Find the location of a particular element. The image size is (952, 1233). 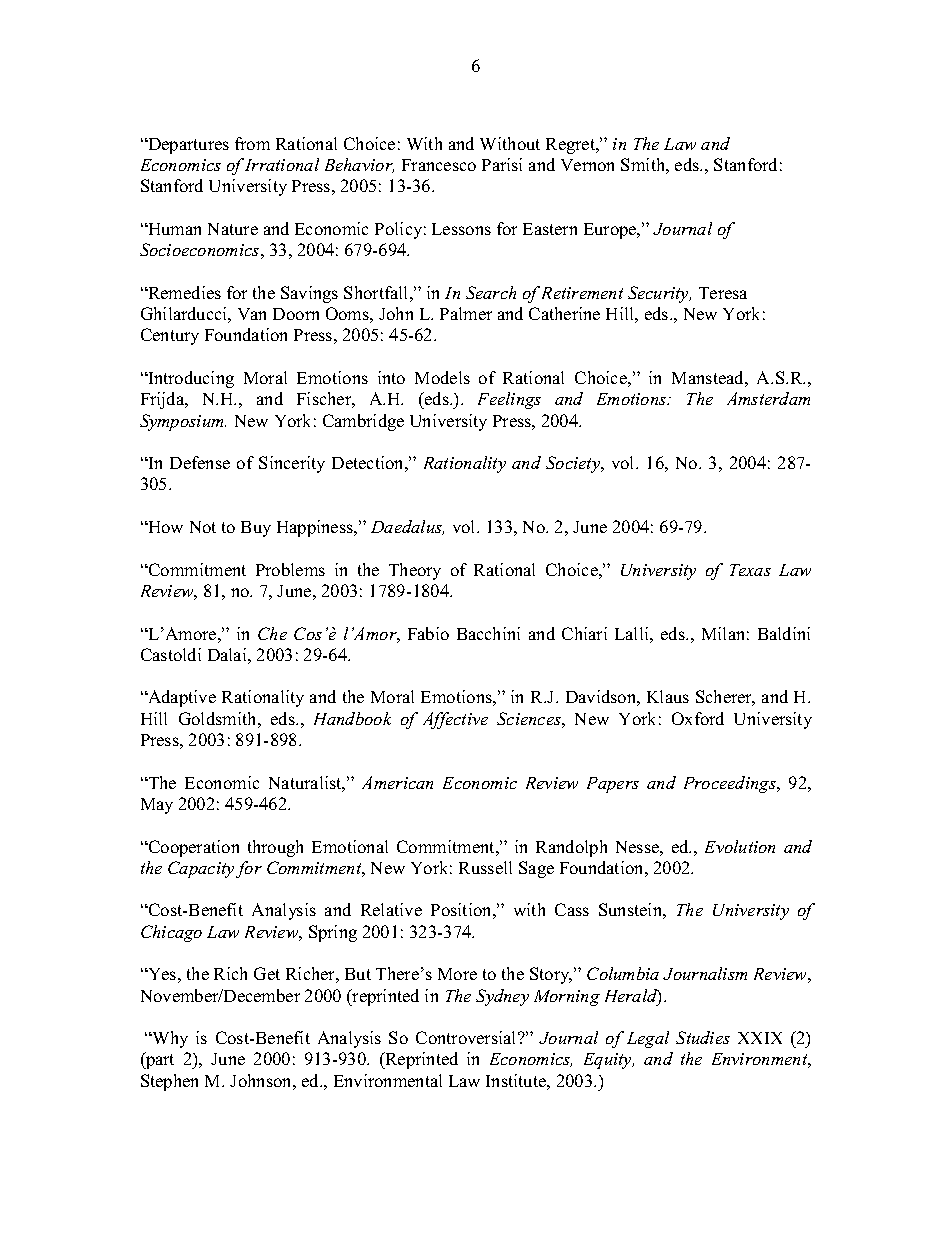

Vernon is located at coordinates (587, 165).
